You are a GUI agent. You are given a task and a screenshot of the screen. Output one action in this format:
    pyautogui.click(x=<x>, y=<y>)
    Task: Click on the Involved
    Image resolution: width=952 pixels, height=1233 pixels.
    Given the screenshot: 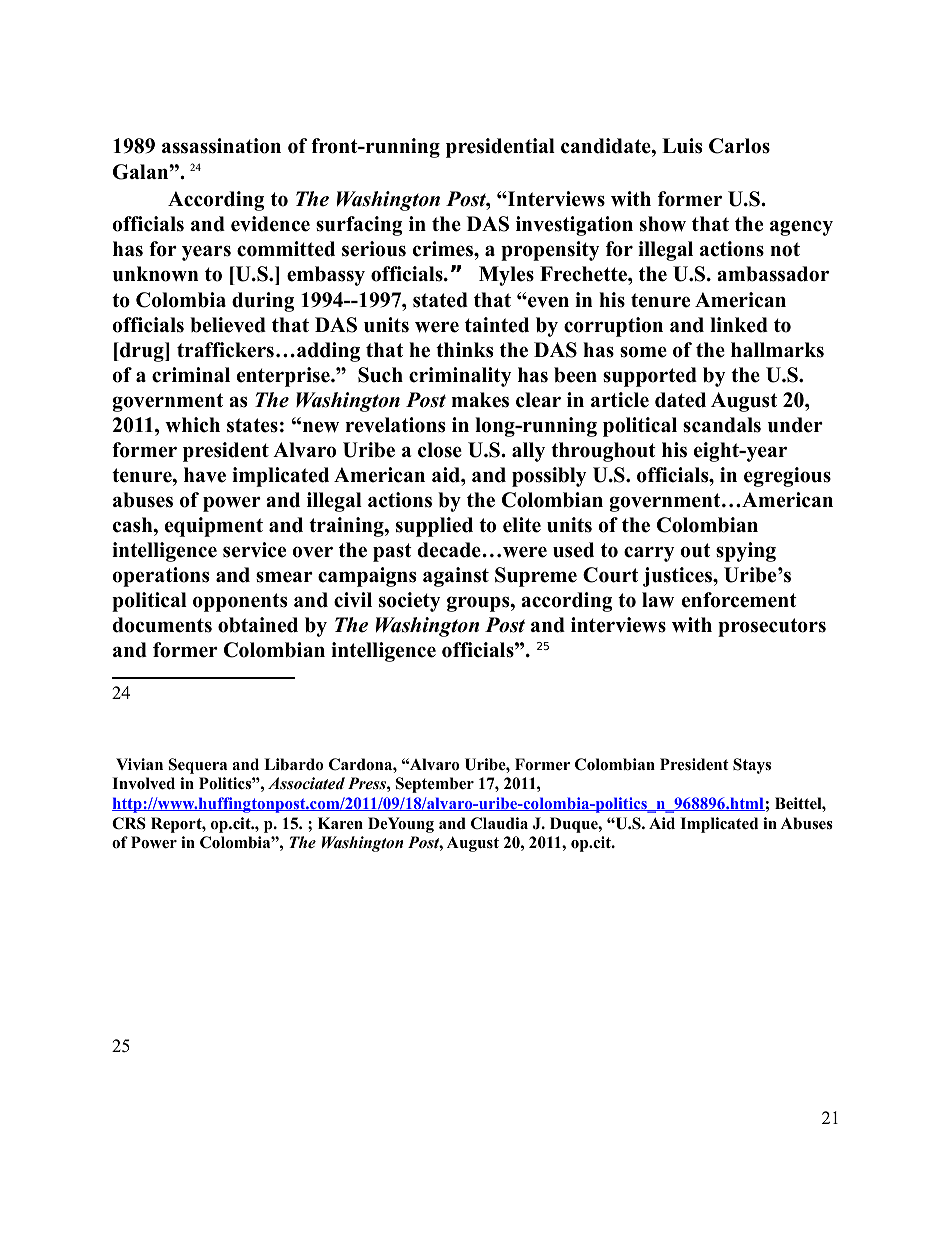 What is the action you would take?
    pyautogui.click(x=143, y=783)
